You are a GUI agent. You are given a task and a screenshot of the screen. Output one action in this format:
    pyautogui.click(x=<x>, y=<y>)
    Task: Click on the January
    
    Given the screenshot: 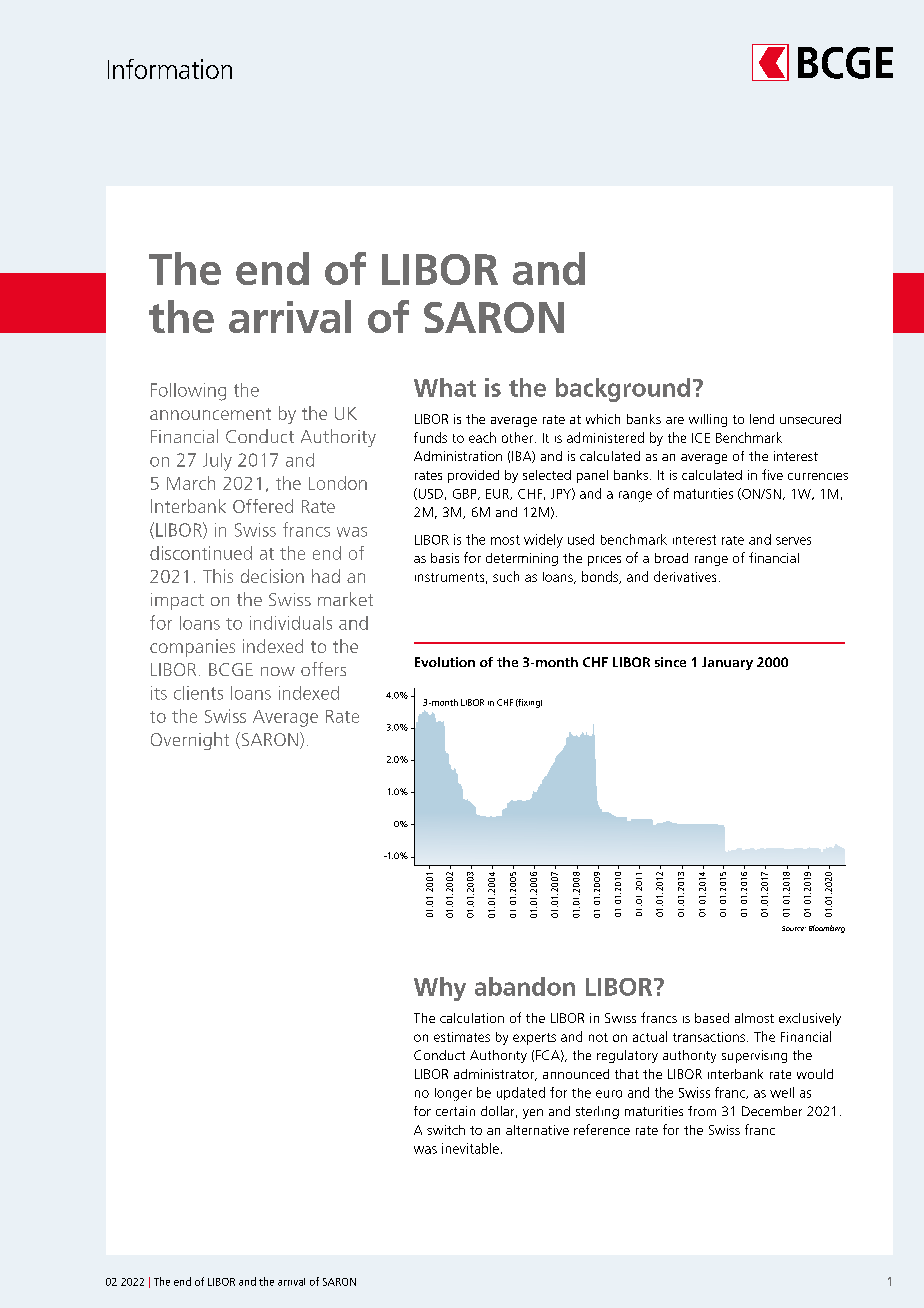 What is the action you would take?
    pyautogui.click(x=727, y=663)
